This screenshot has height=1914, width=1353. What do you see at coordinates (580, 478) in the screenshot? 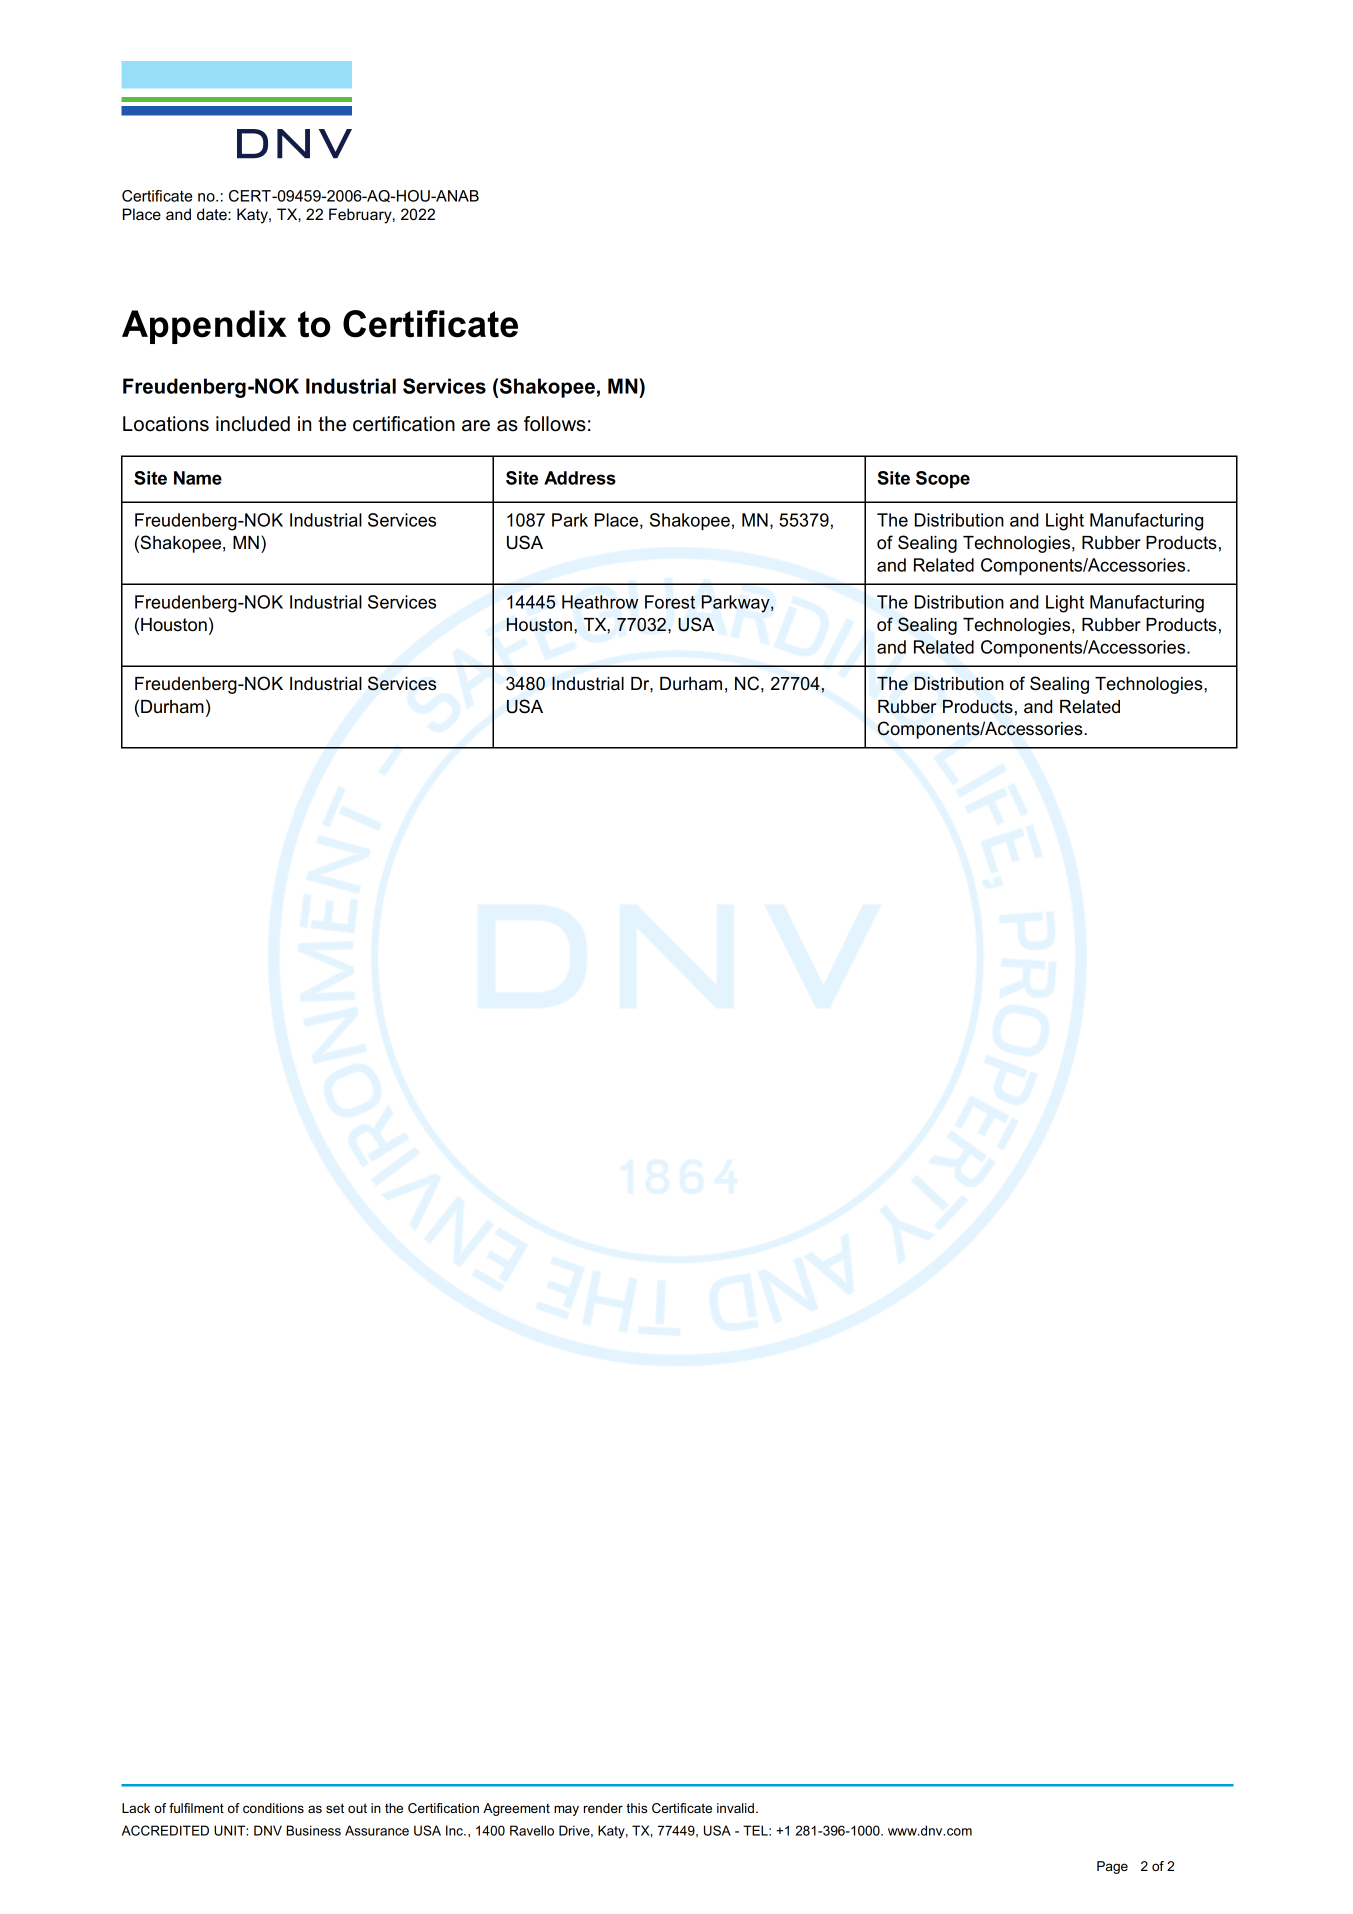
I see `Address` at bounding box center [580, 478].
